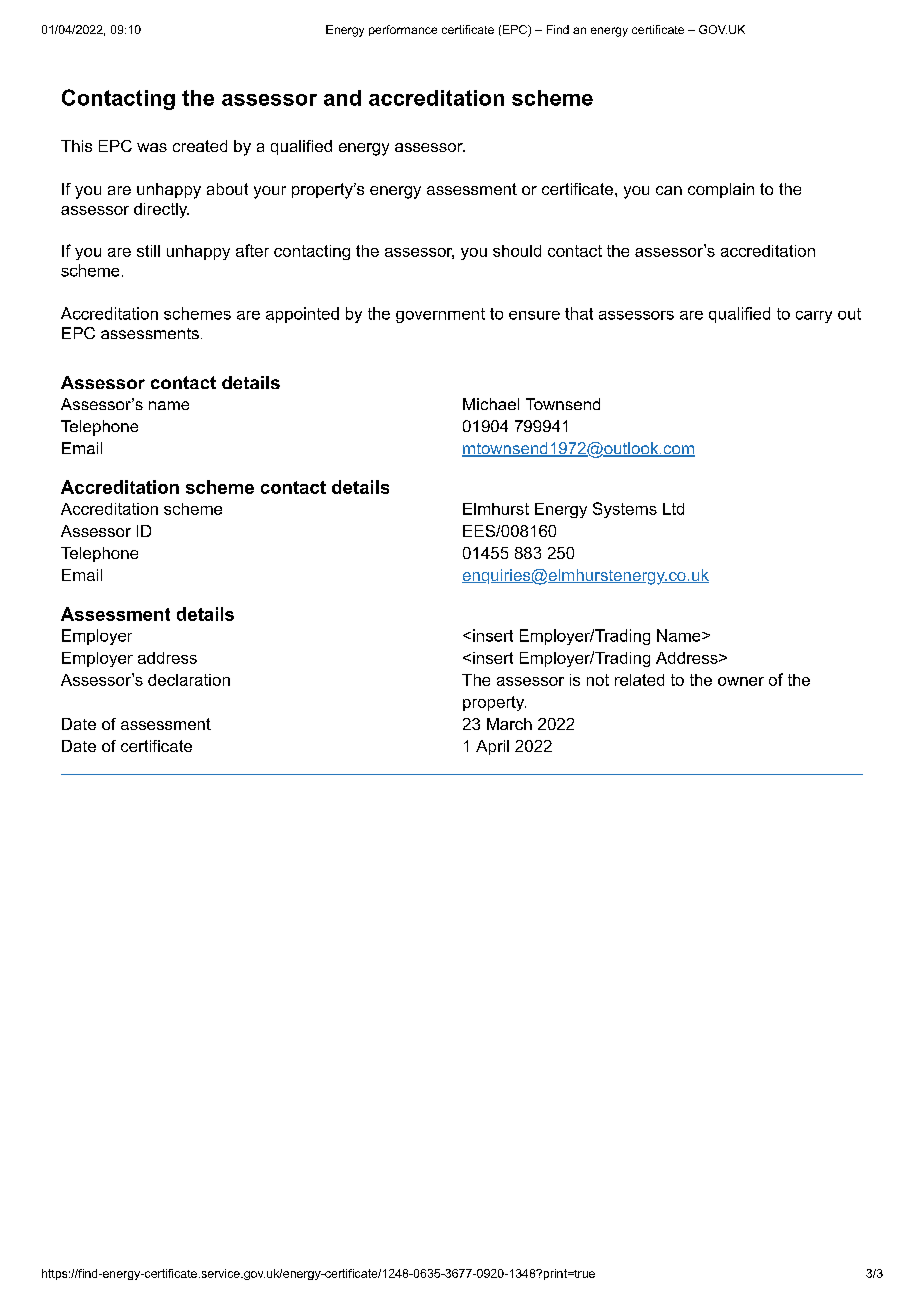  Describe the element at coordinates (492, 747) in the page. I see `April` at that location.
